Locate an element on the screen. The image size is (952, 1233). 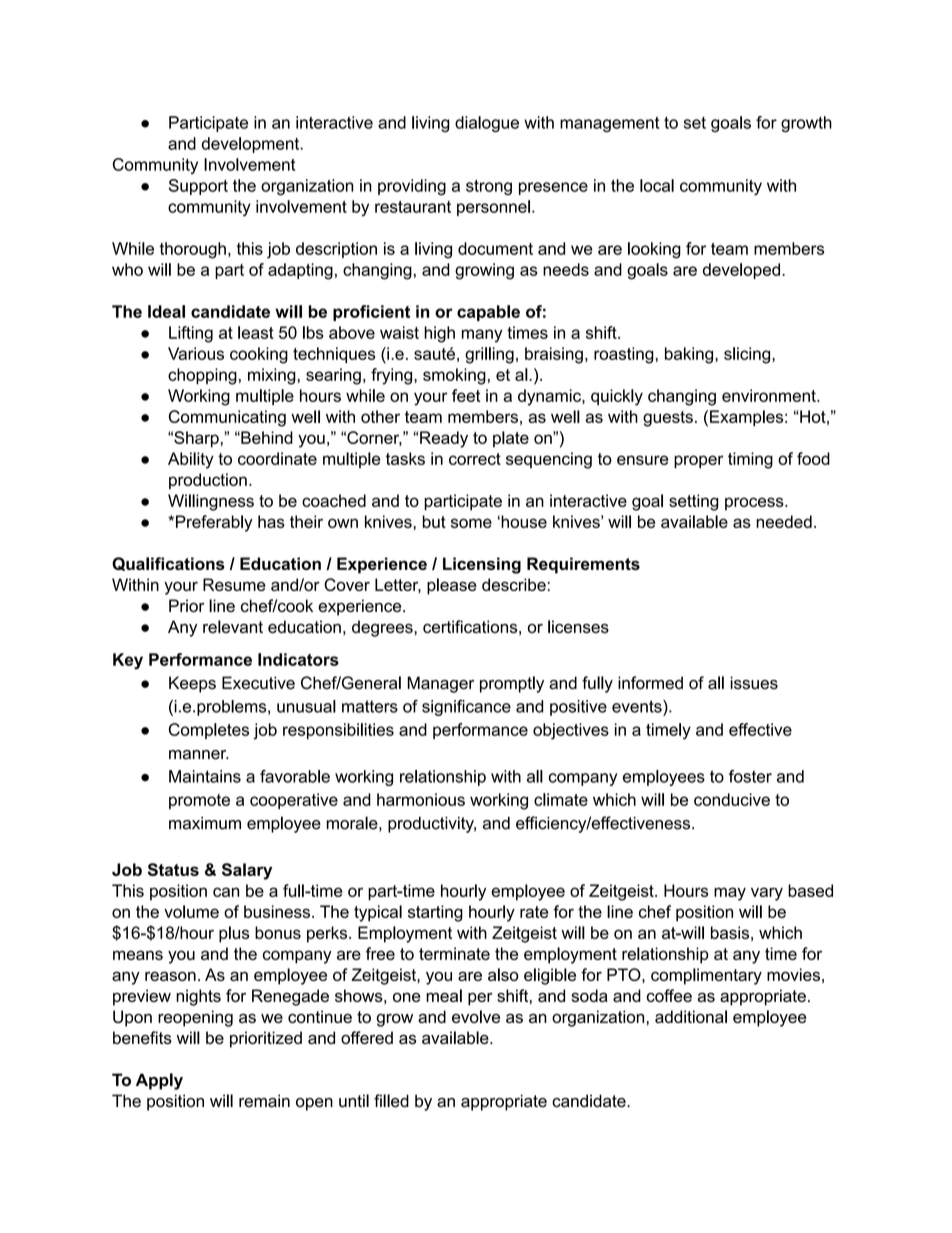
evolve is located at coordinates (476, 1016).
